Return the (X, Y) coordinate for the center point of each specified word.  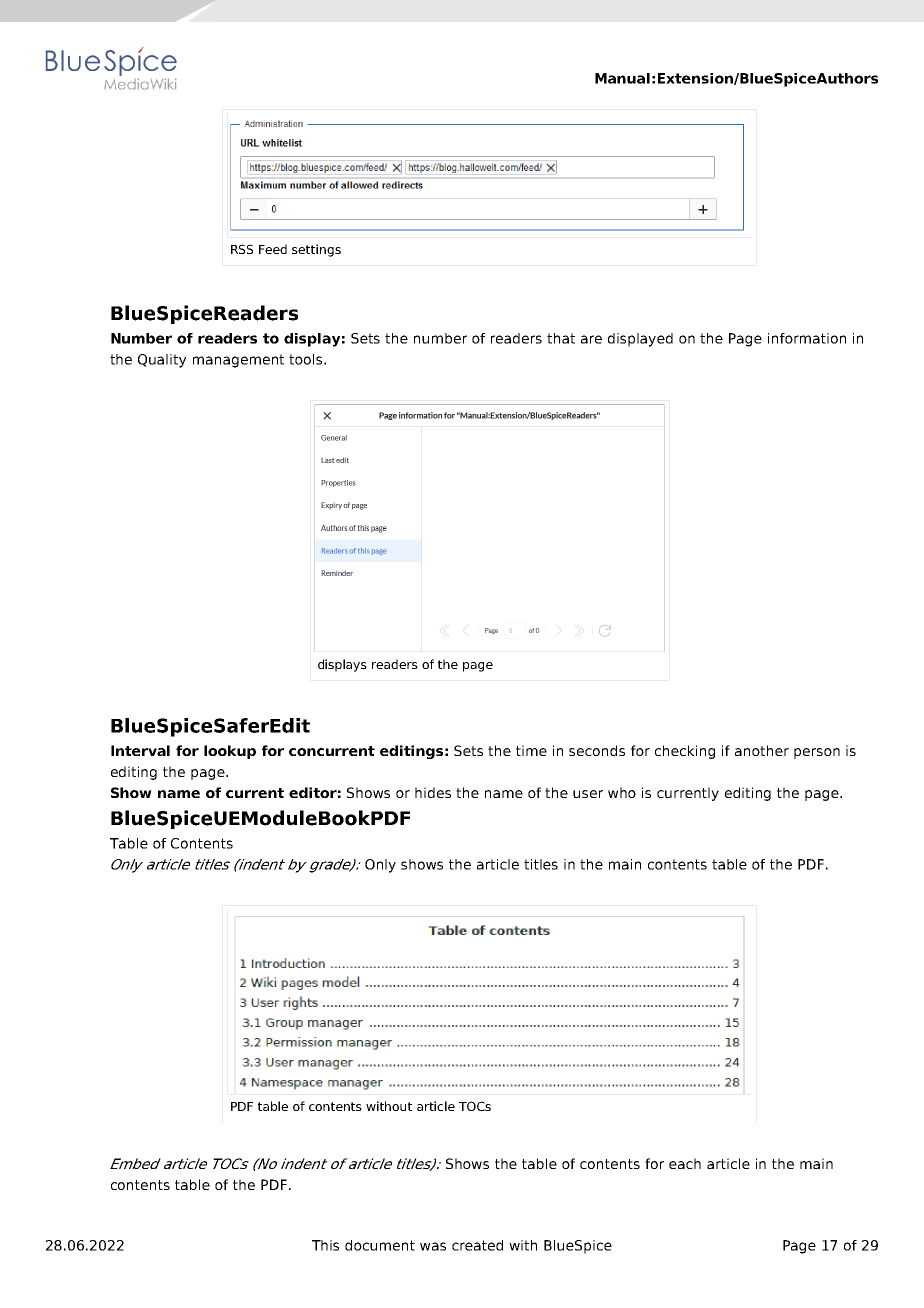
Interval (140, 750)
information (807, 338)
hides (433, 792)
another (762, 750)
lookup (230, 752)
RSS (242, 249)
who (622, 792)
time (531, 750)
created (477, 1245)
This (325, 1245)
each (685, 1163)
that (561, 338)
